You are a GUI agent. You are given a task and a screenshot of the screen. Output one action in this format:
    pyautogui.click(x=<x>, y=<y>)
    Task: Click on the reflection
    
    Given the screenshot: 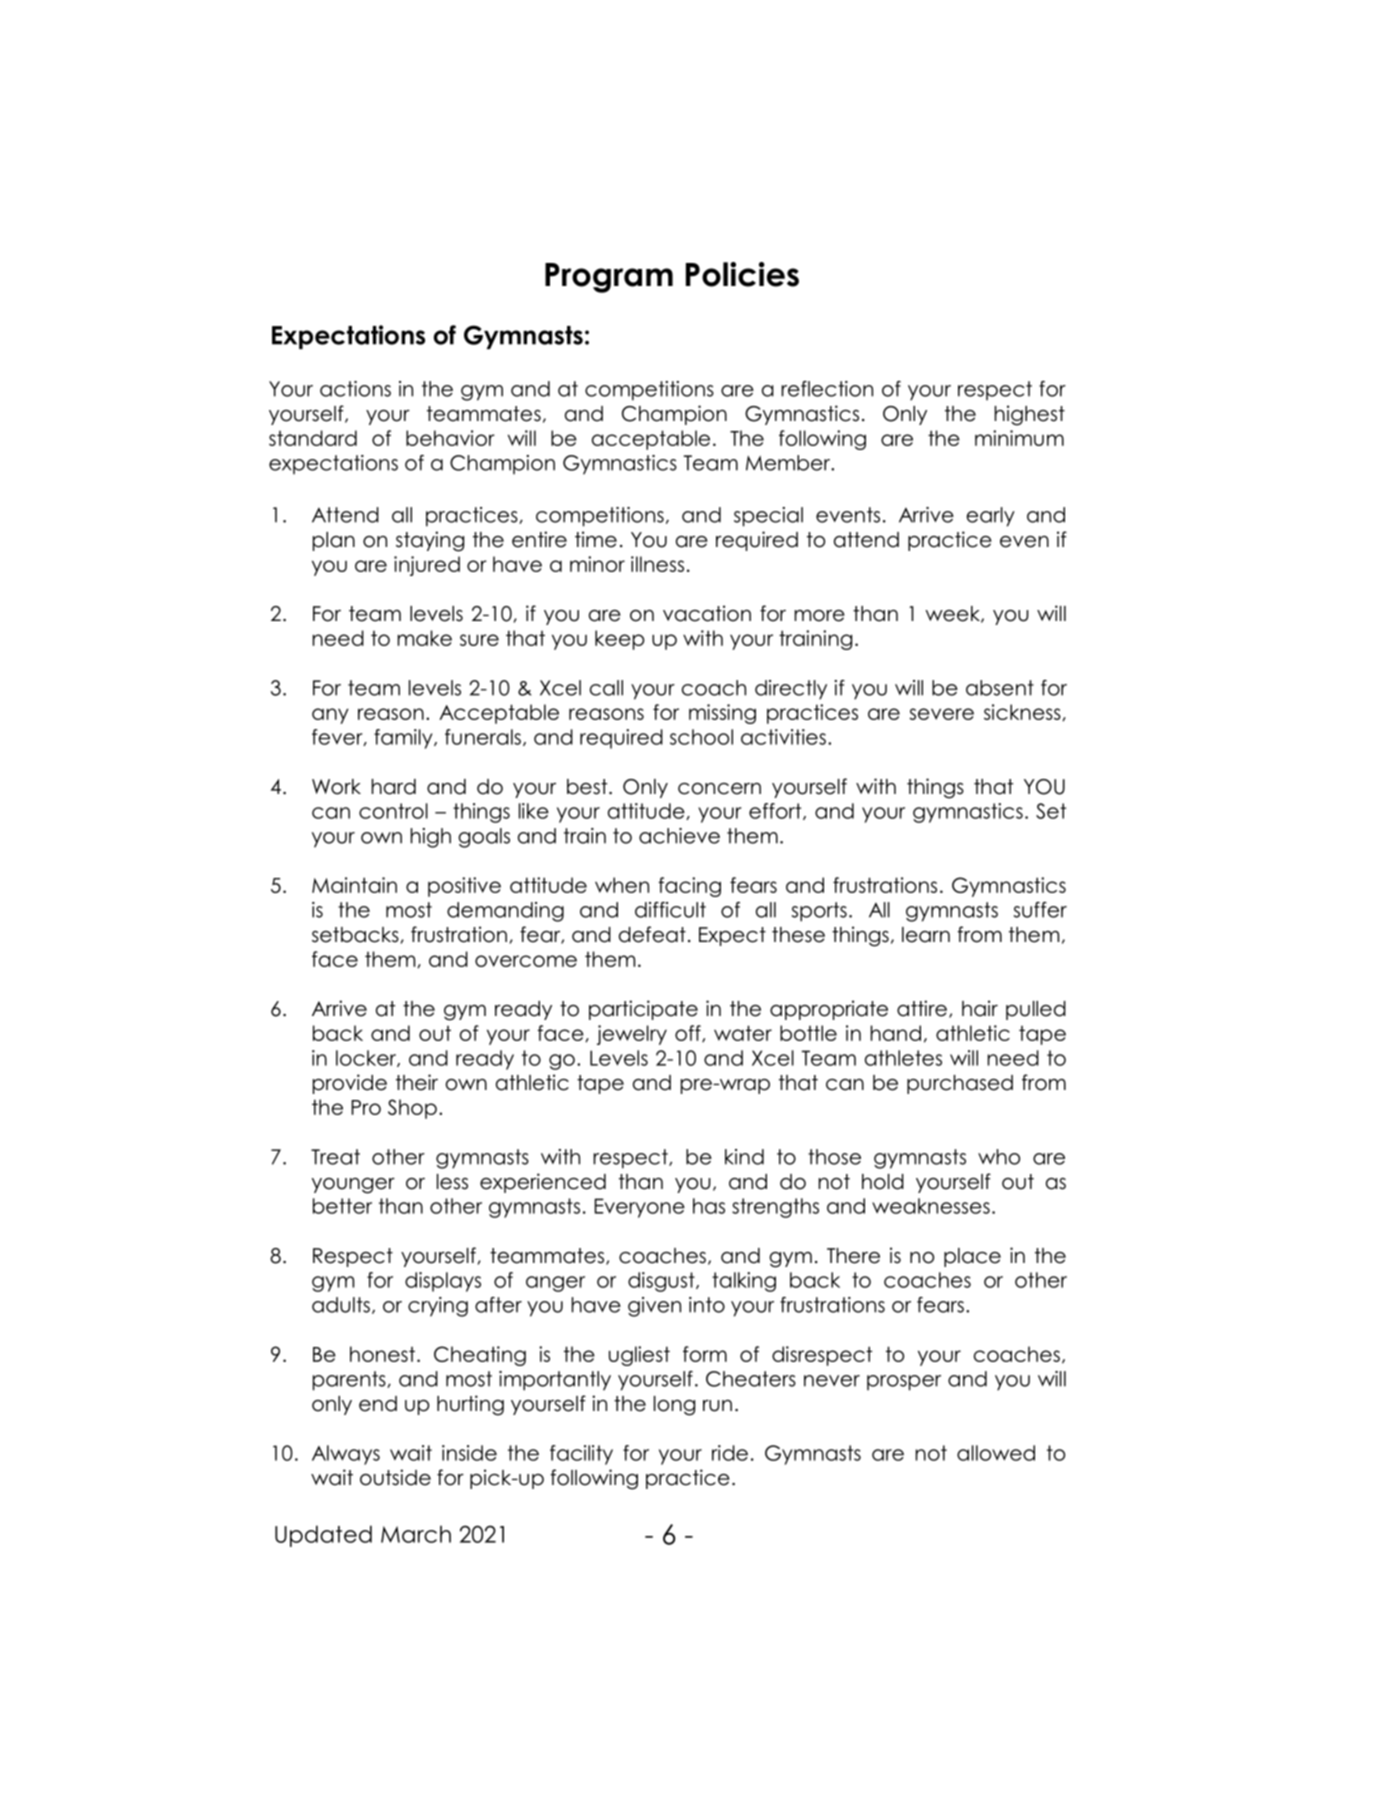 What is the action you would take?
    pyautogui.click(x=827, y=389)
